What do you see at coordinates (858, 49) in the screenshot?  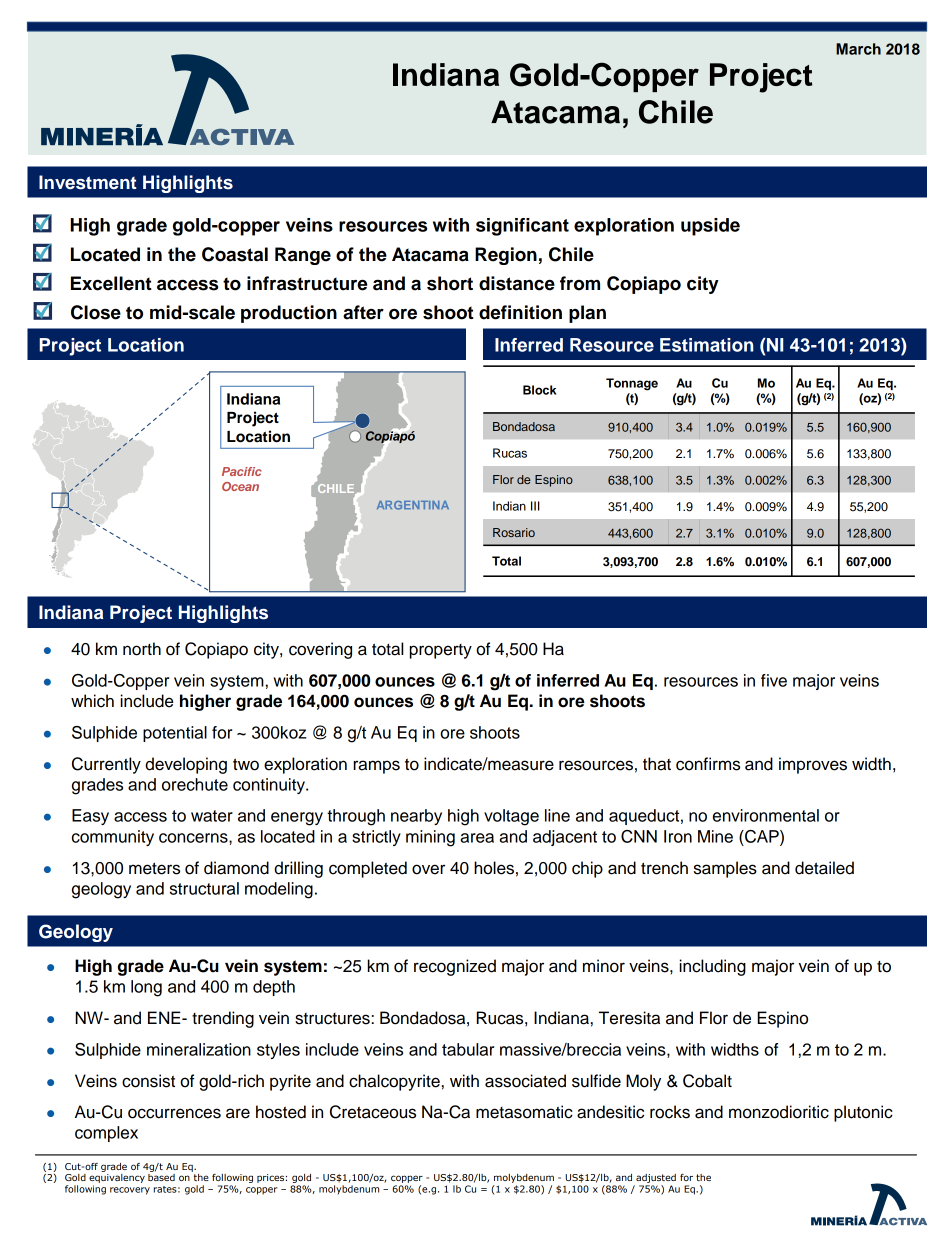 I see `March` at bounding box center [858, 49].
